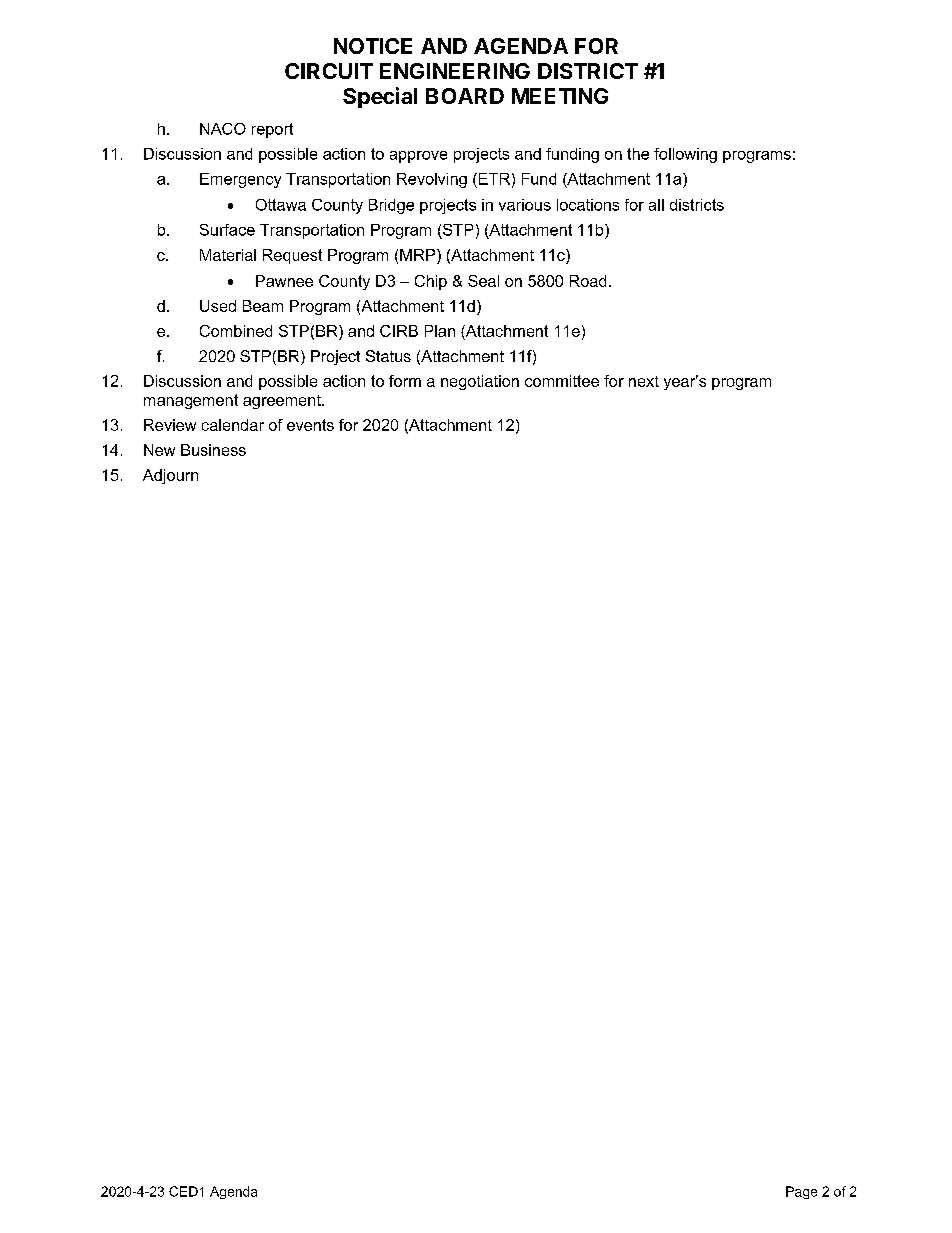 Image resolution: width=952 pixels, height=1233 pixels. Describe the element at coordinates (405, 381) in the document. I see `form` at that location.
